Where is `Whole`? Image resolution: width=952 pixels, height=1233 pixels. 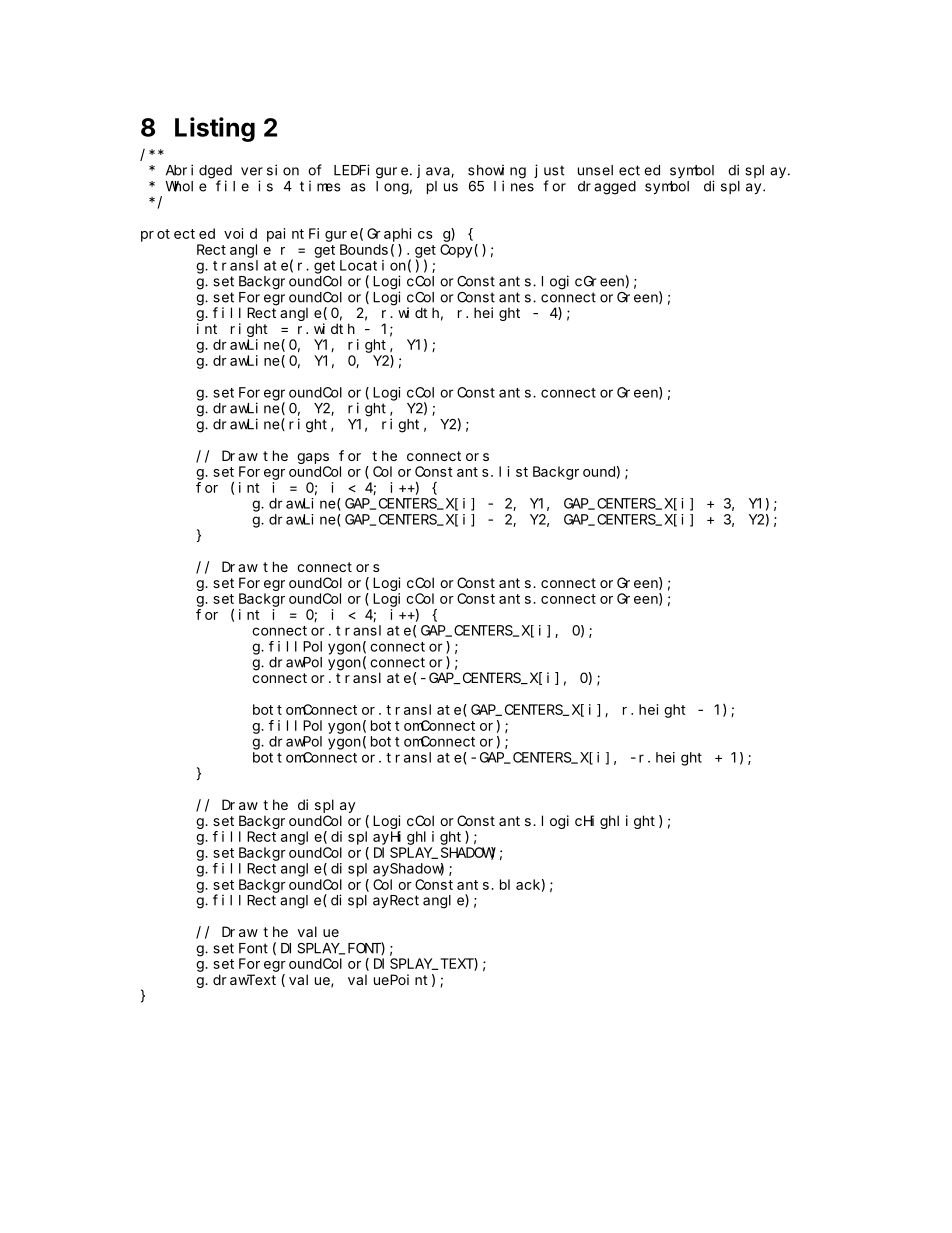
Whole is located at coordinates (186, 186).
